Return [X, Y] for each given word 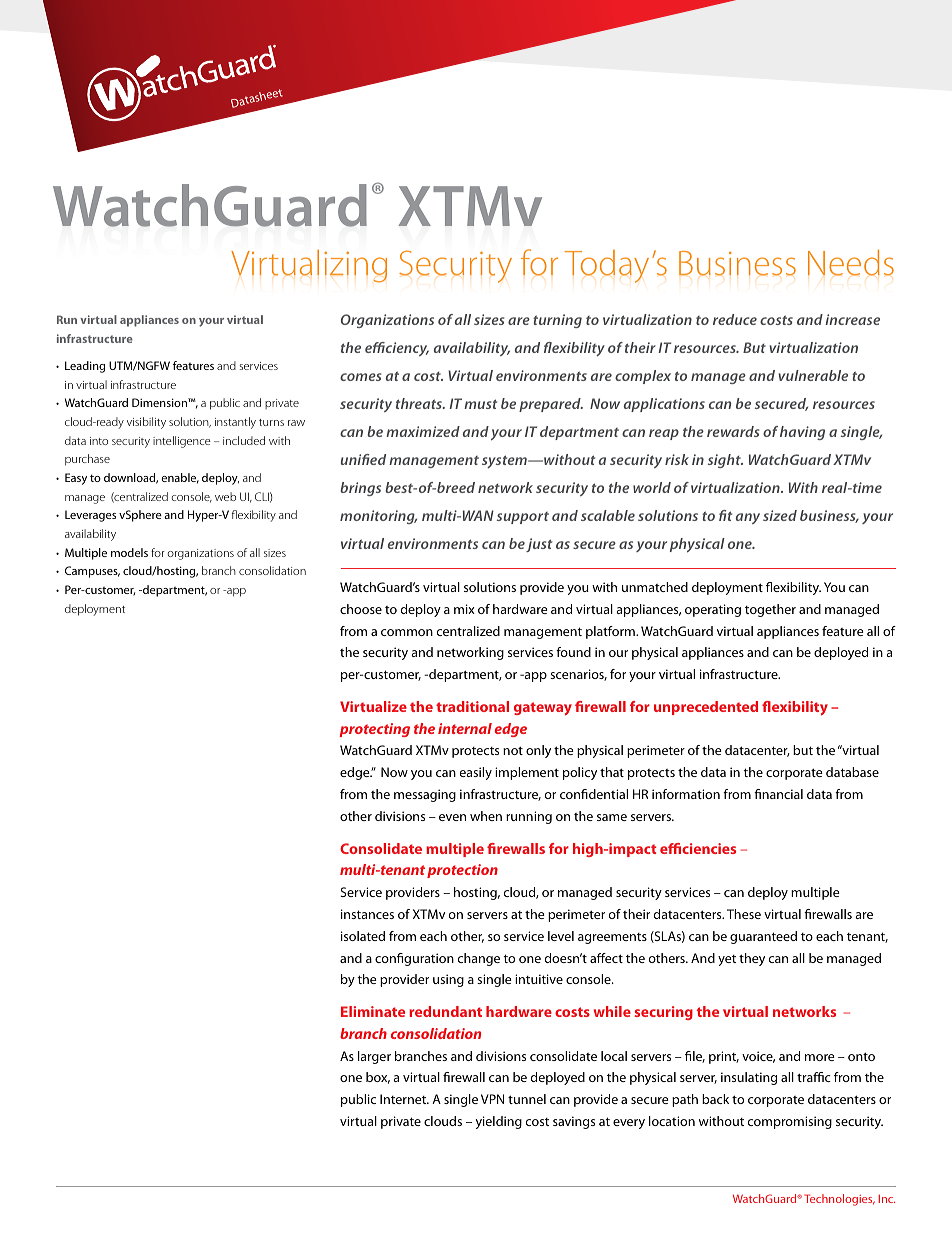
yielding [499, 1122]
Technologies [839, 1200]
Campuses [92, 572]
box [378, 1078]
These [744, 914]
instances [367, 914]
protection [462, 871]
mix [464, 609]
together [770, 610]
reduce [735, 319]
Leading [85, 367]
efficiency [397, 349]
